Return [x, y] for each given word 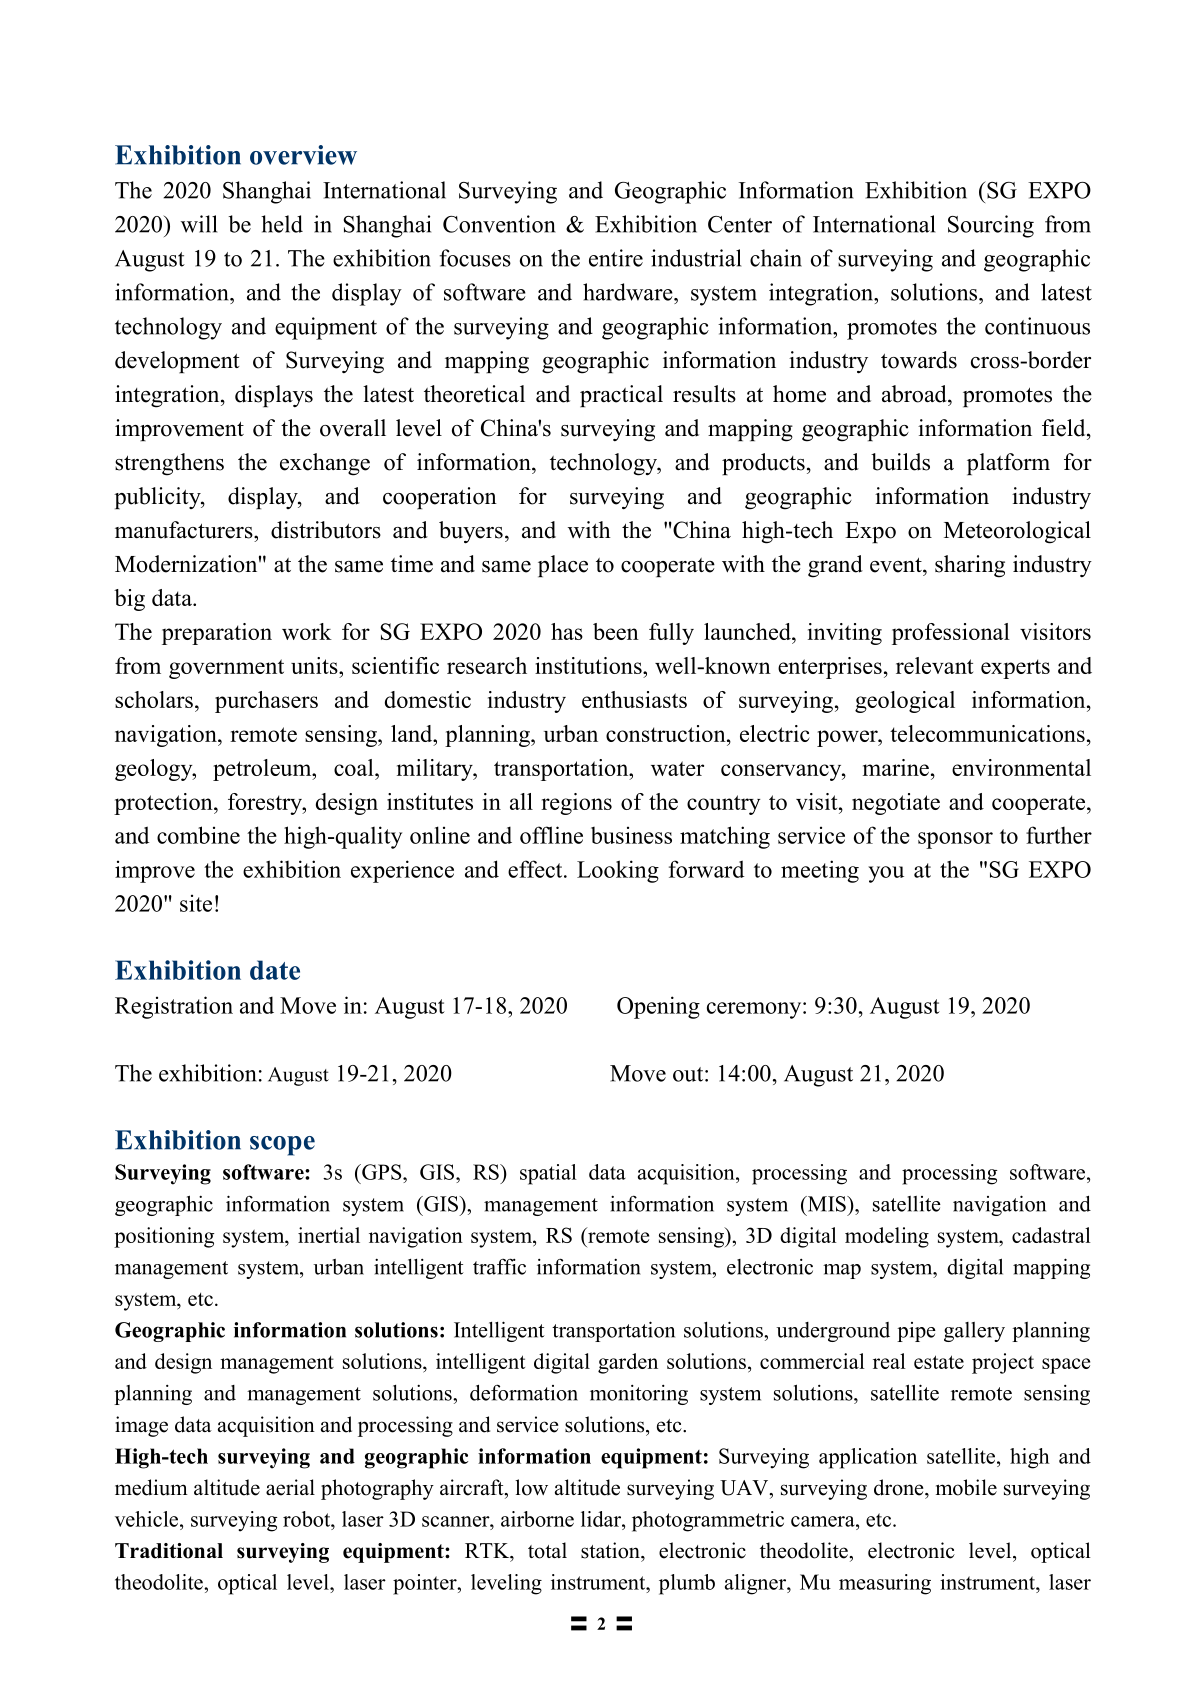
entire [616, 258]
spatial [548, 1174]
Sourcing [991, 226]
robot [308, 1519]
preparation [217, 634]
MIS [826, 1204]
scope [282, 1146]
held [282, 224]
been [616, 631]
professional [951, 634]
